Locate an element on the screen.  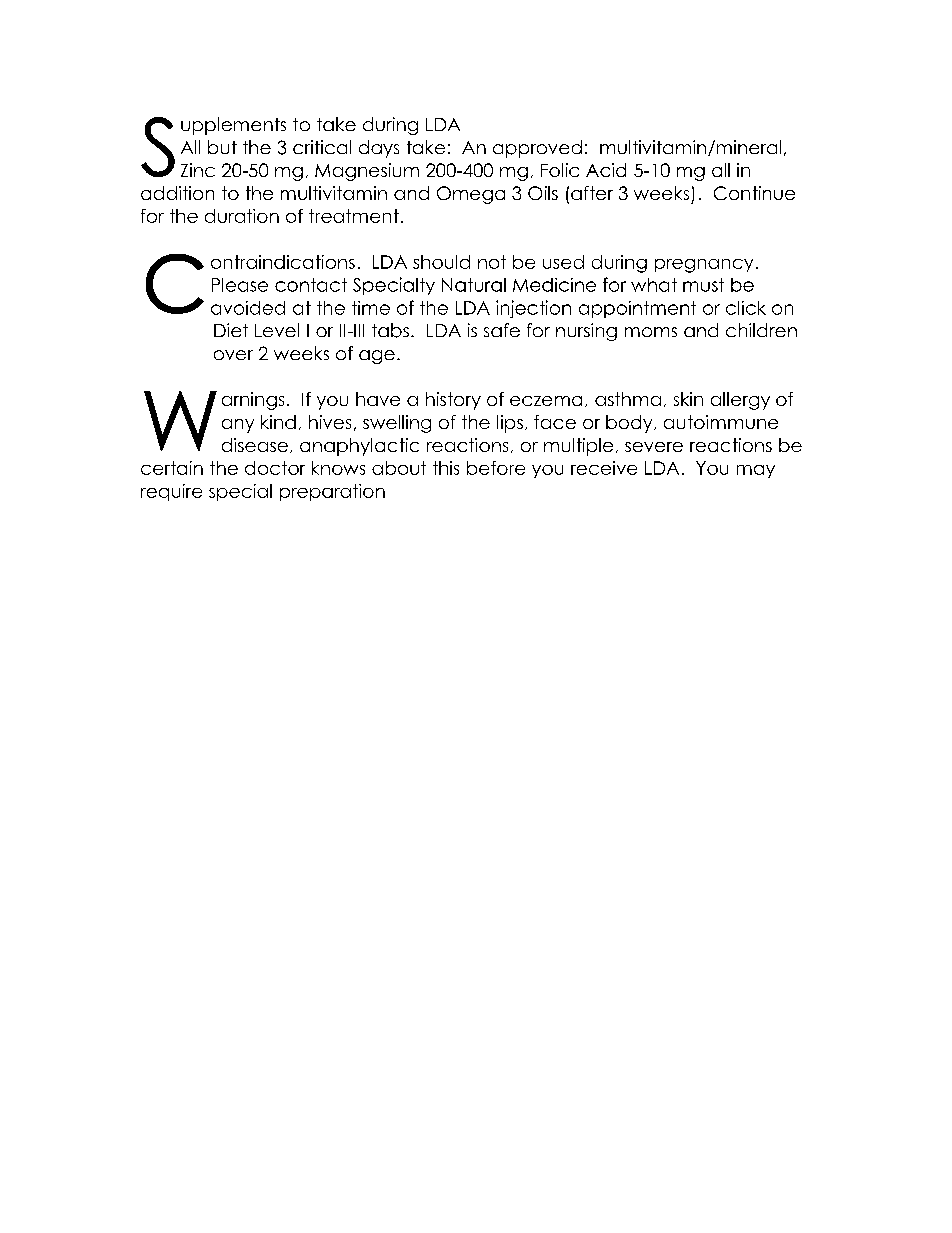
this is located at coordinates (446, 468).
